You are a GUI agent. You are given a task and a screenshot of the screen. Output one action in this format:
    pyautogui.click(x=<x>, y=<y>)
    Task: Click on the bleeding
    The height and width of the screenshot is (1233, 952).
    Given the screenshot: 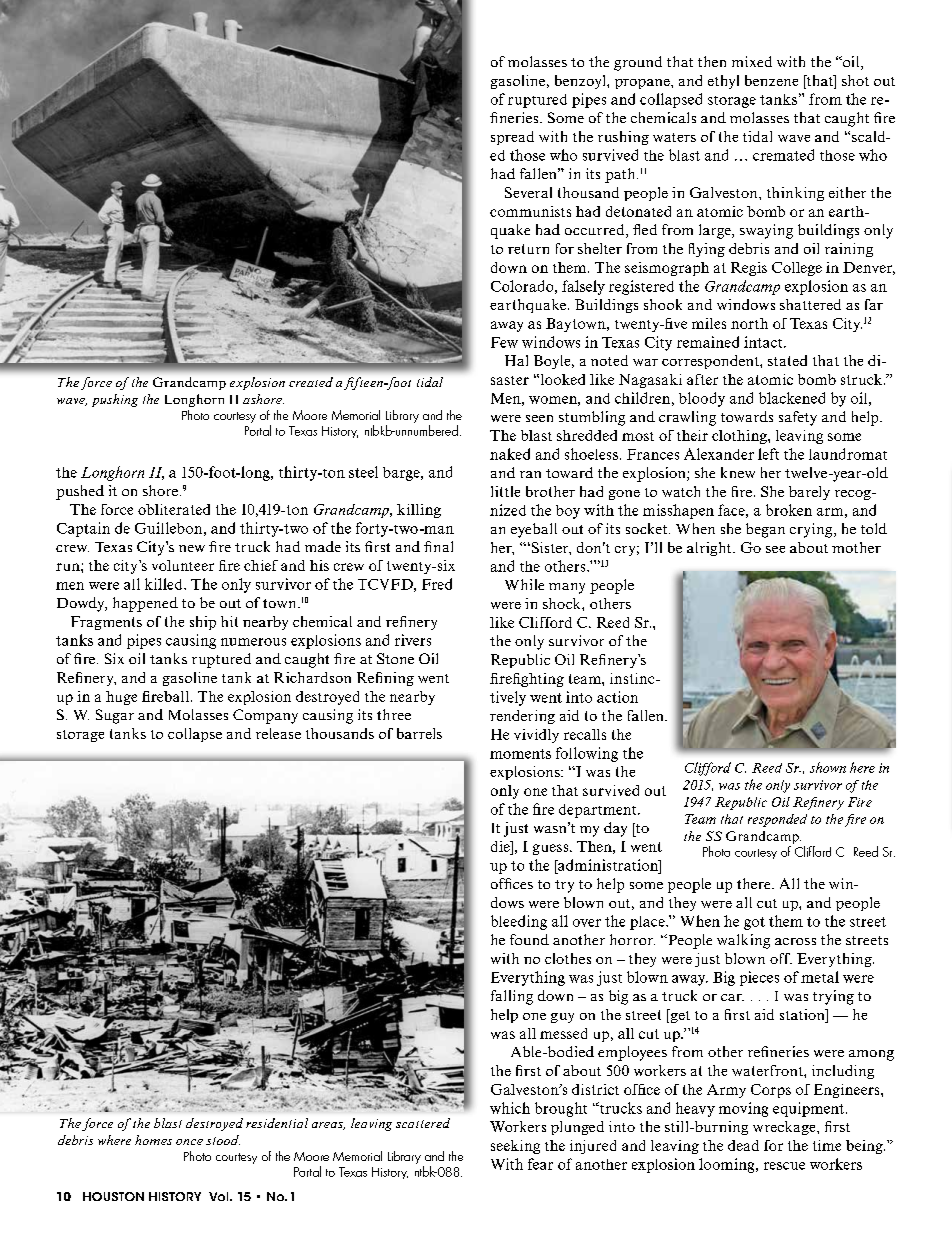 What is the action you would take?
    pyautogui.click(x=519, y=922)
